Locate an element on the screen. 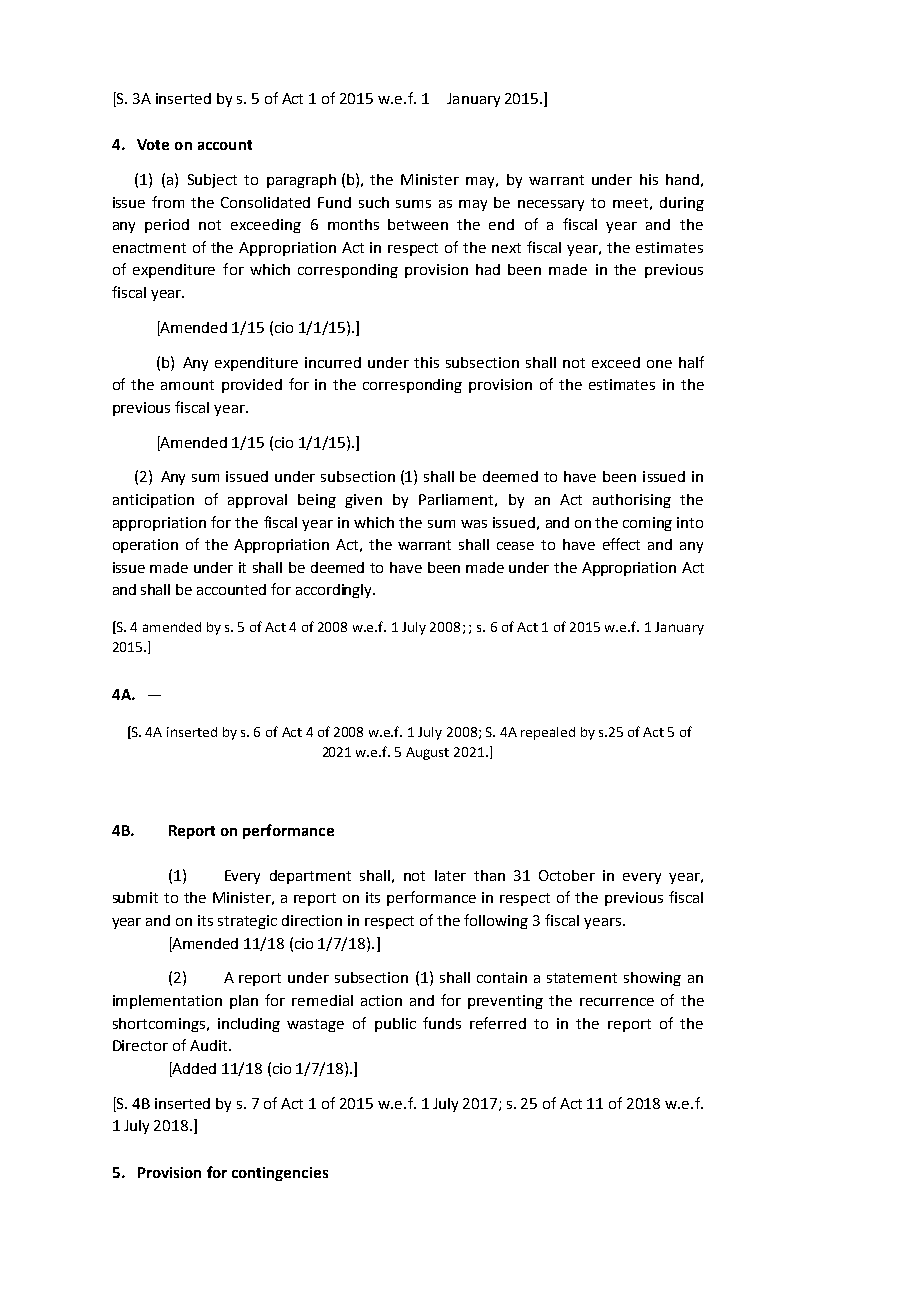 The image size is (924, 1308). repealed is located at coordinates (548, 733).
